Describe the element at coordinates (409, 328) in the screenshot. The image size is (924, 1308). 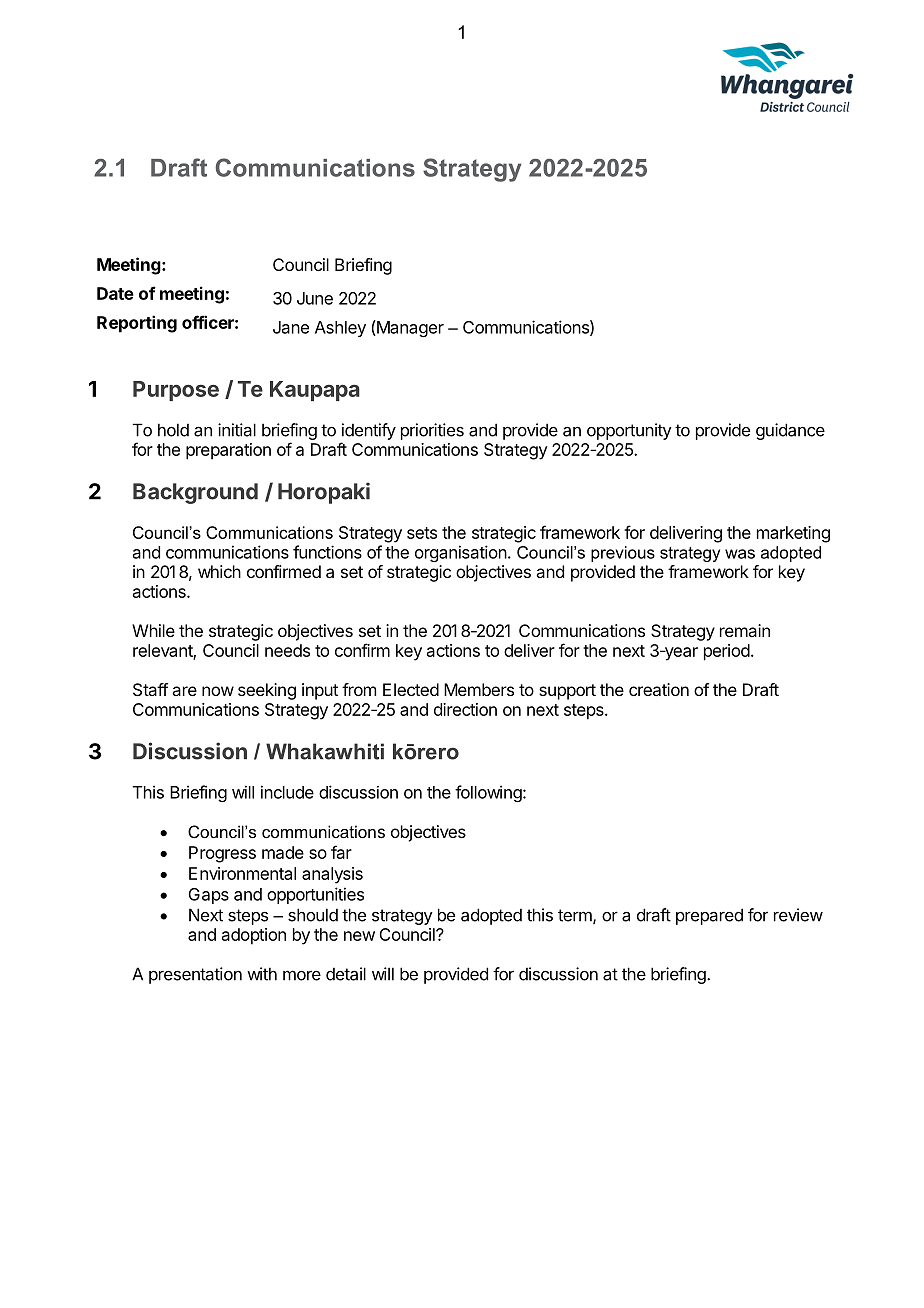
I see `Manager` at that location.
